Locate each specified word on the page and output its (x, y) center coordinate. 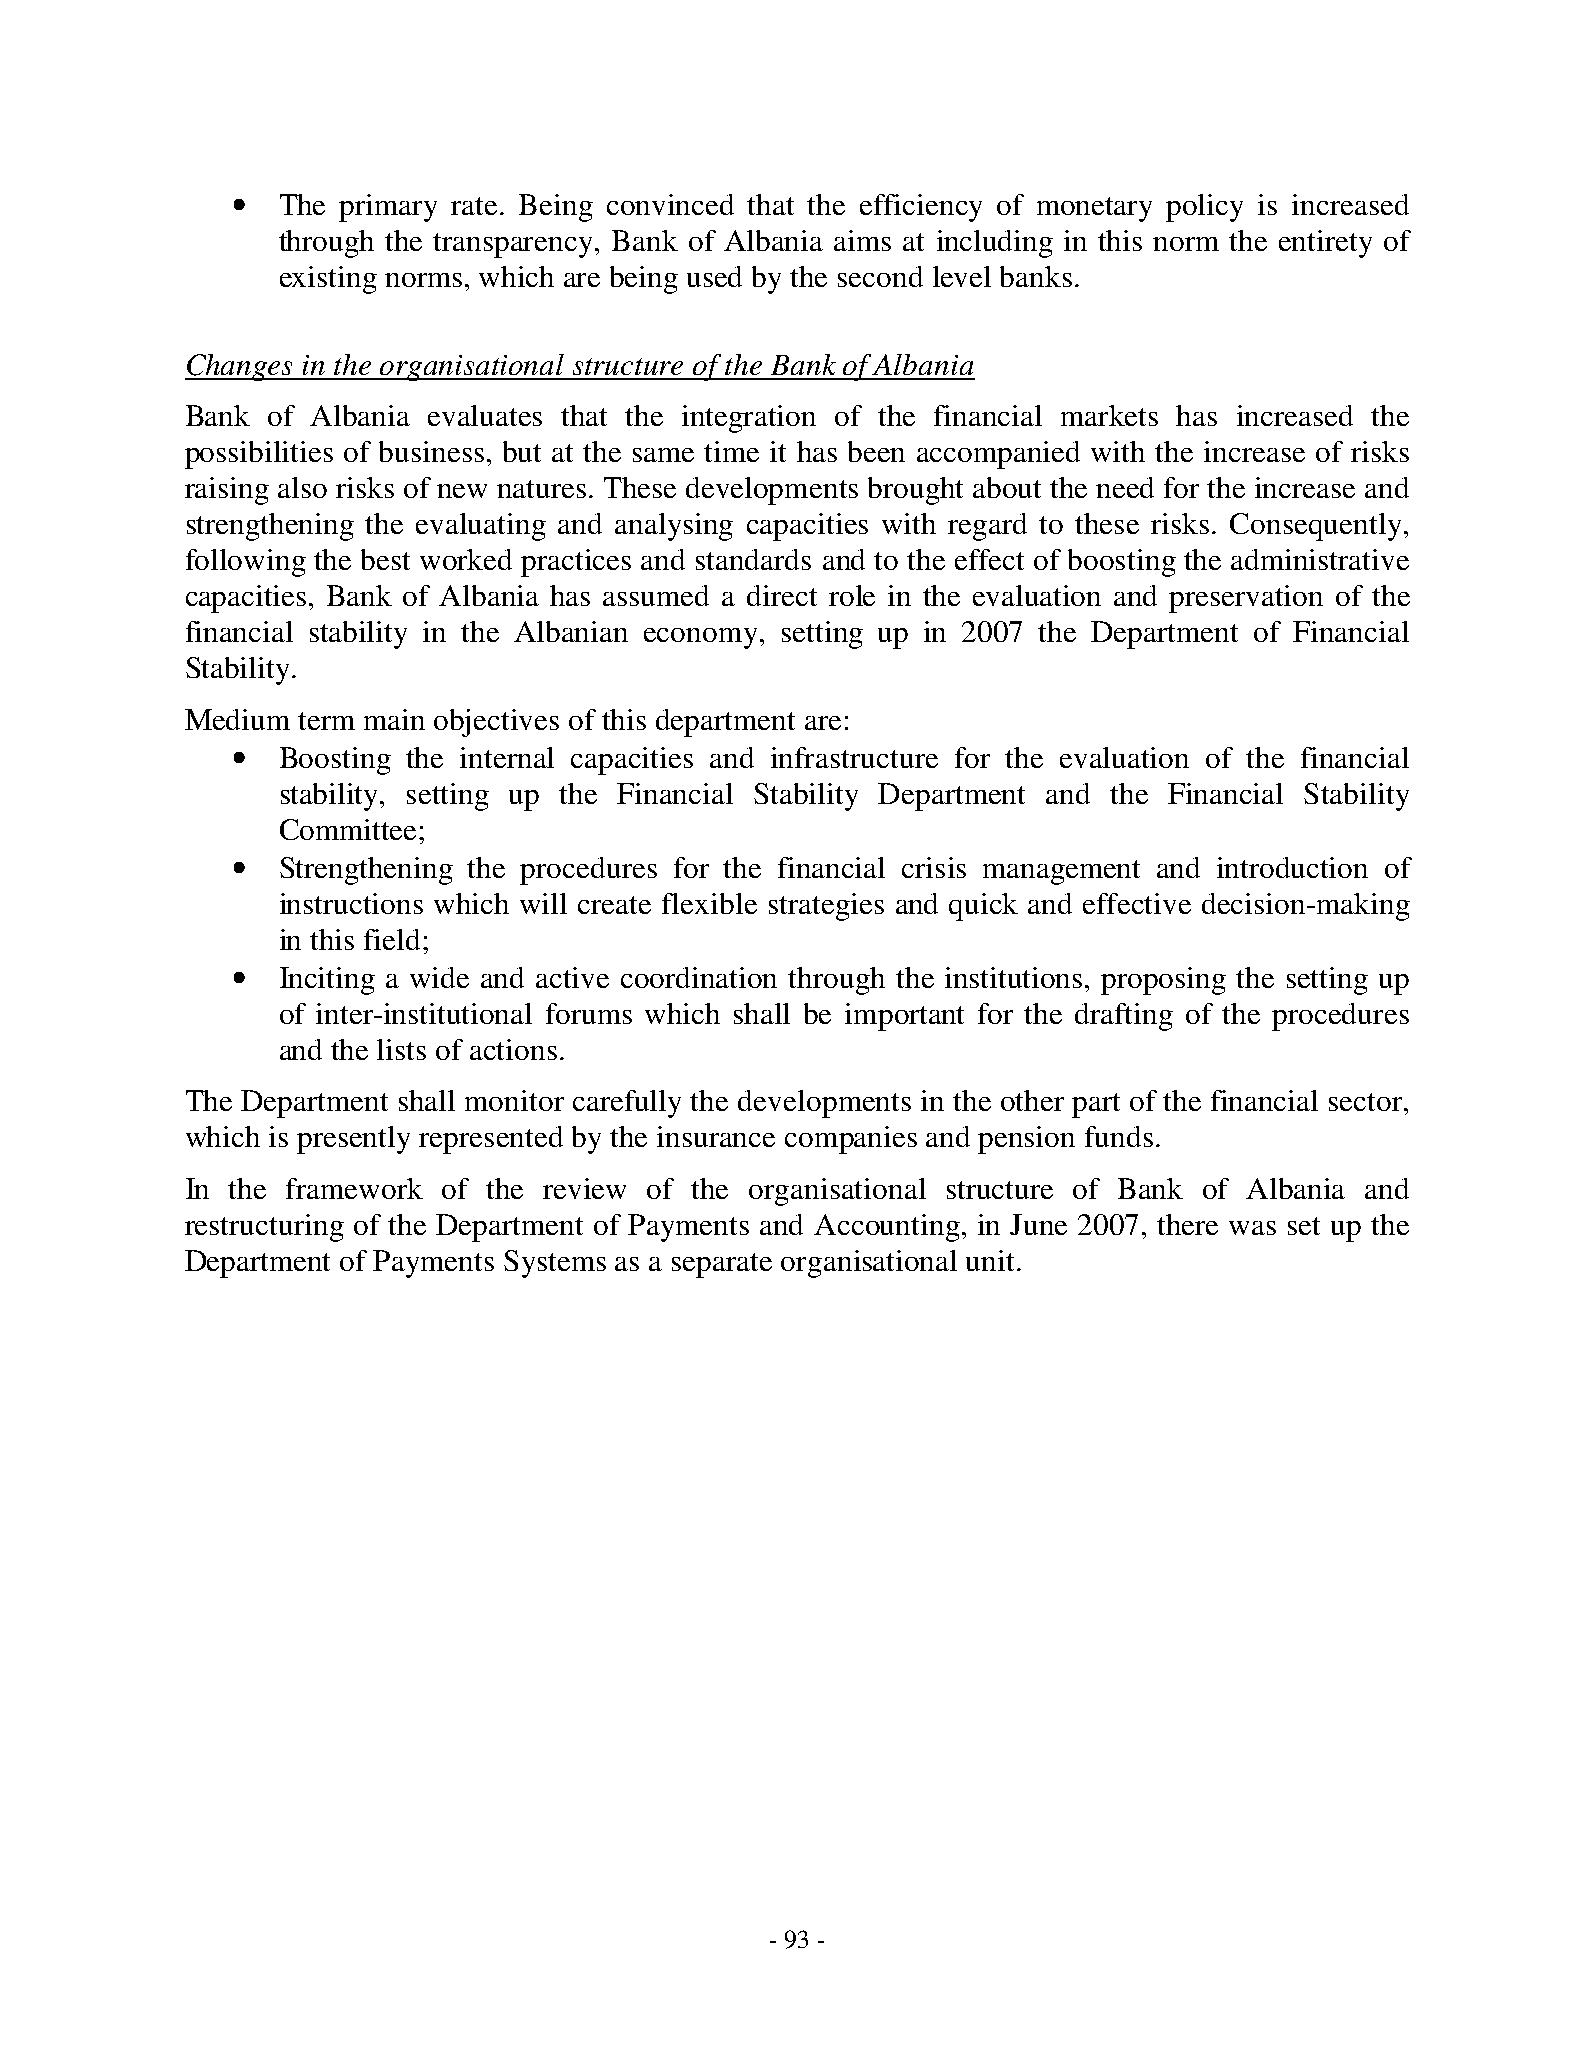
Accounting (887, 1228)
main (394, 719)
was (1252, 1228)
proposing (1163, 981)
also (302, 487)
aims (862, 240)
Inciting (327, 981)
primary (388, 208)
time (731, 451)
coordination (699, 977)
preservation (1246, 599)
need (1125, 487)
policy (1204, 208)
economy (700, 638)
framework (354, 1188)
